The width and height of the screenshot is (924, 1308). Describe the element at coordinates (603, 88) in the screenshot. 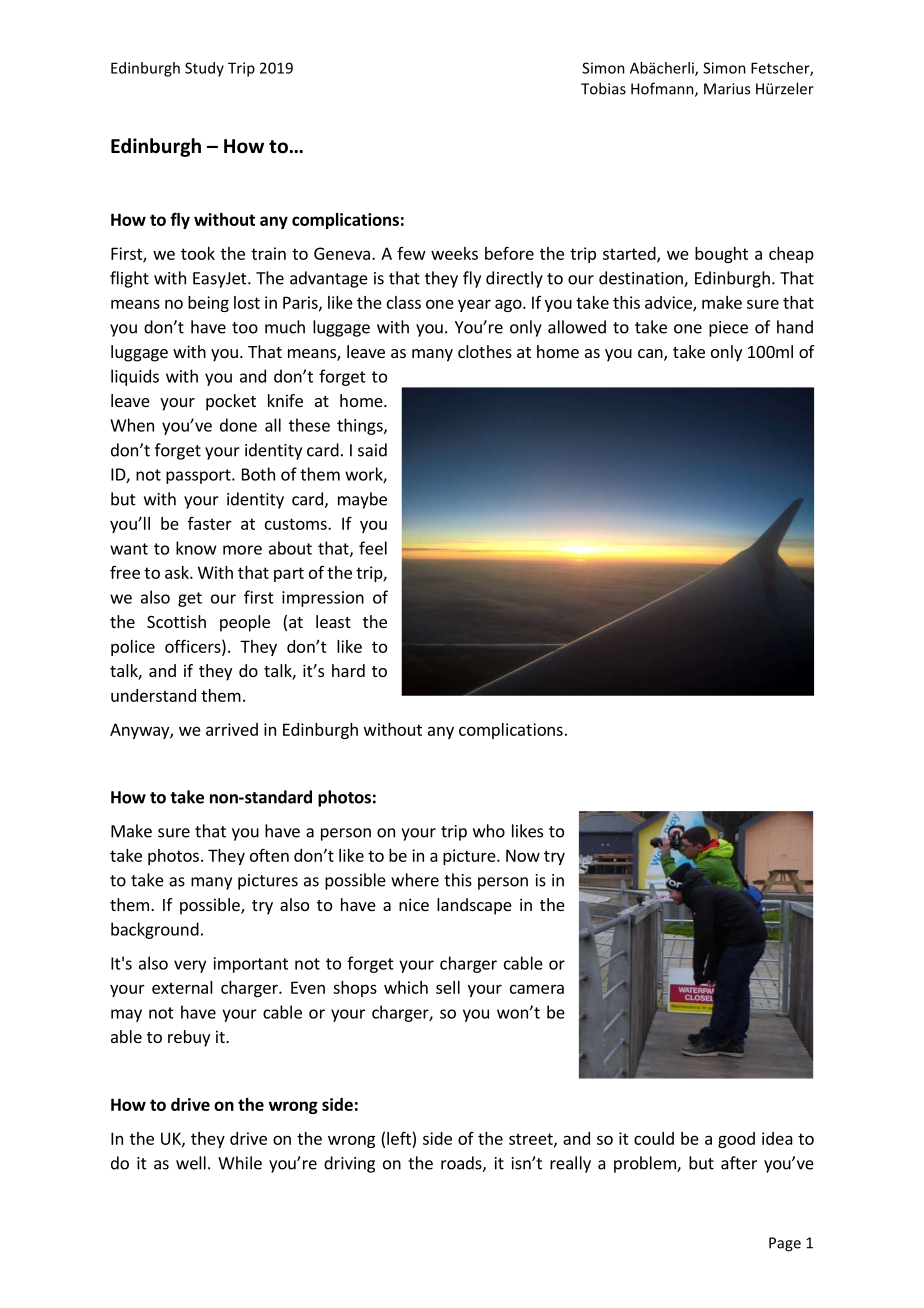

I see `Tobias` at that location.
